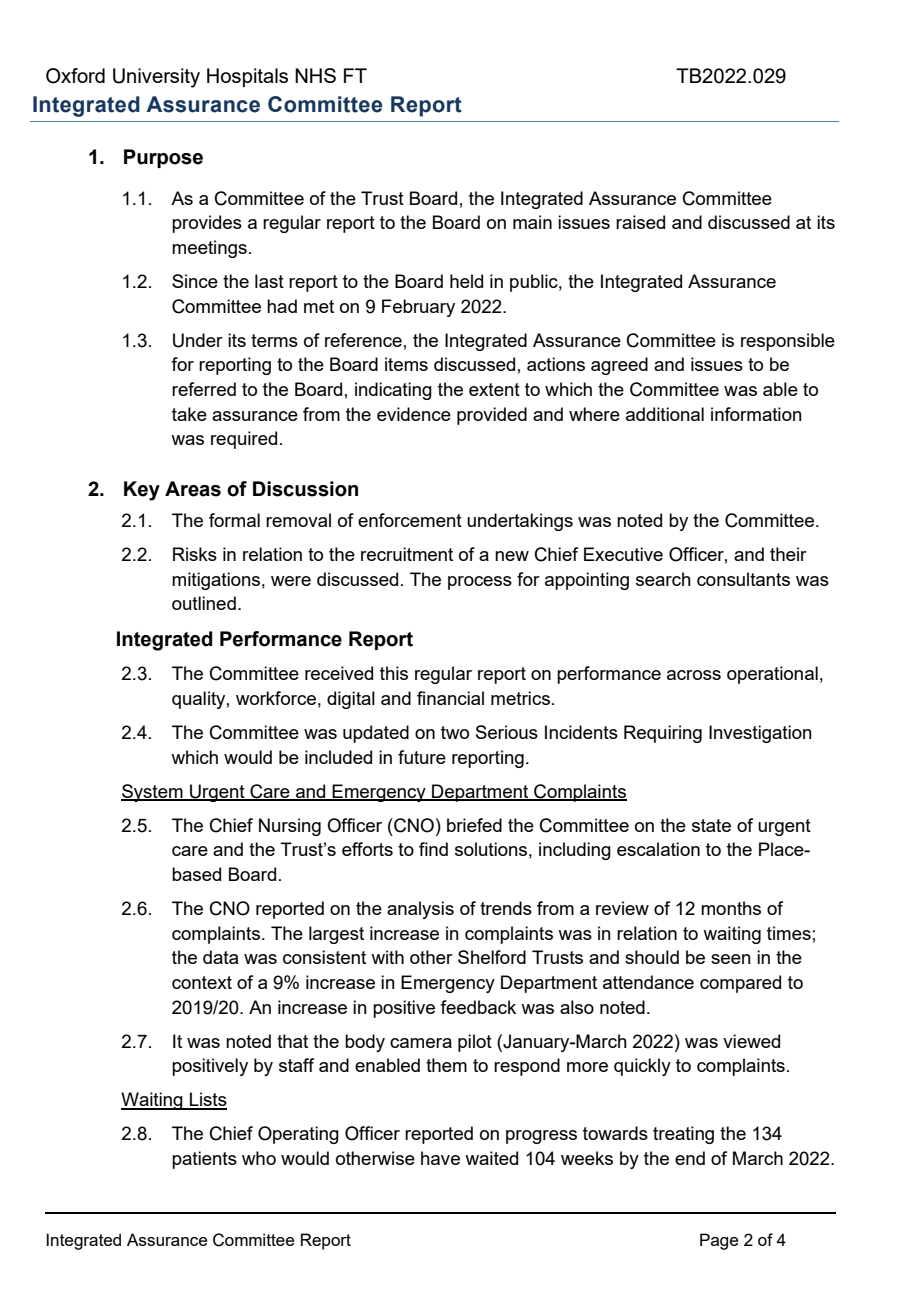 The image size is (924, 1308). What do you see at coordinates (719, 1241) in the page?
I see `Page` at bounding box center [719, 1241].
